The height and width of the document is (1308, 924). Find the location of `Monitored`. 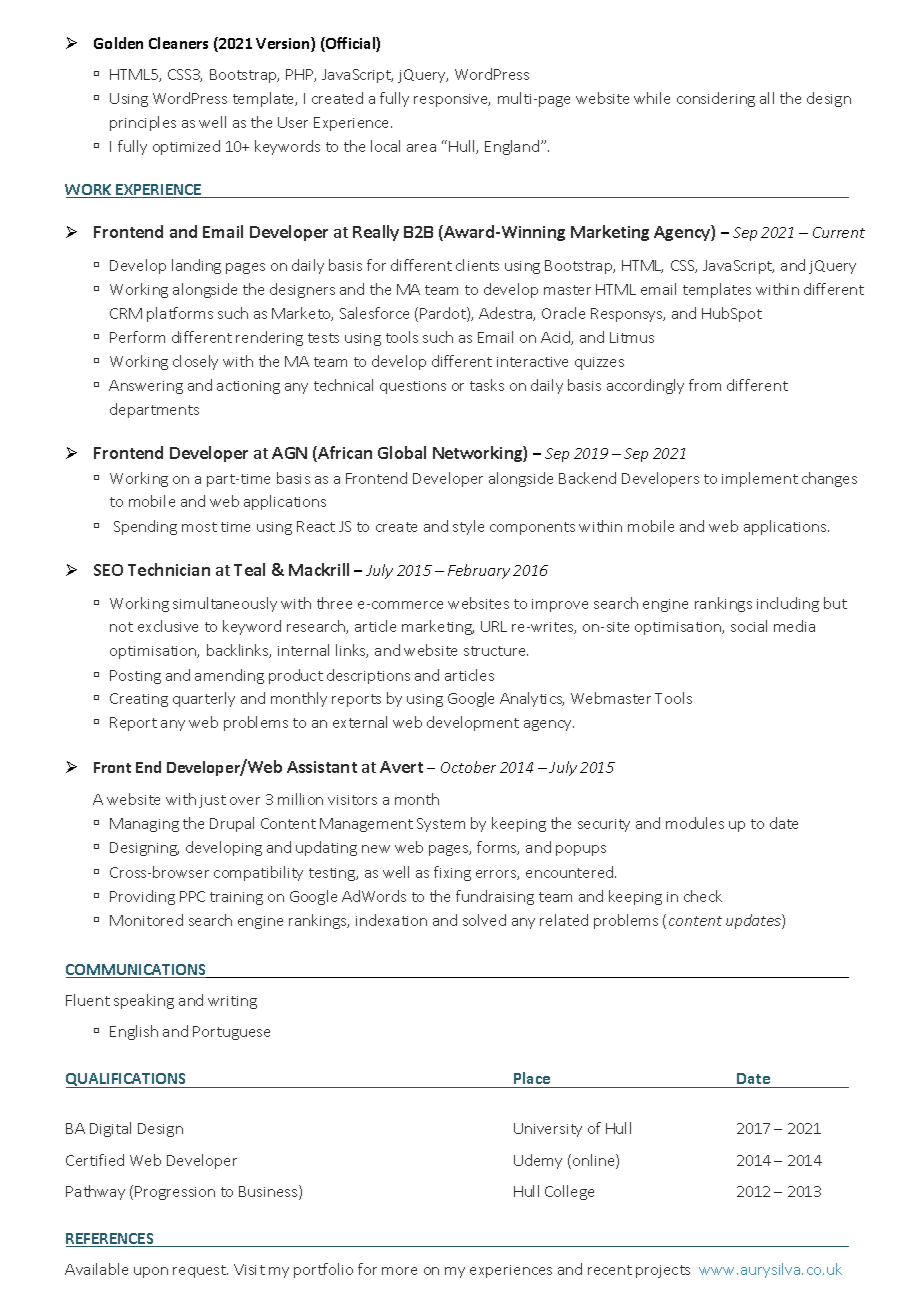

Monitored is located at coordinates (146, 920).
